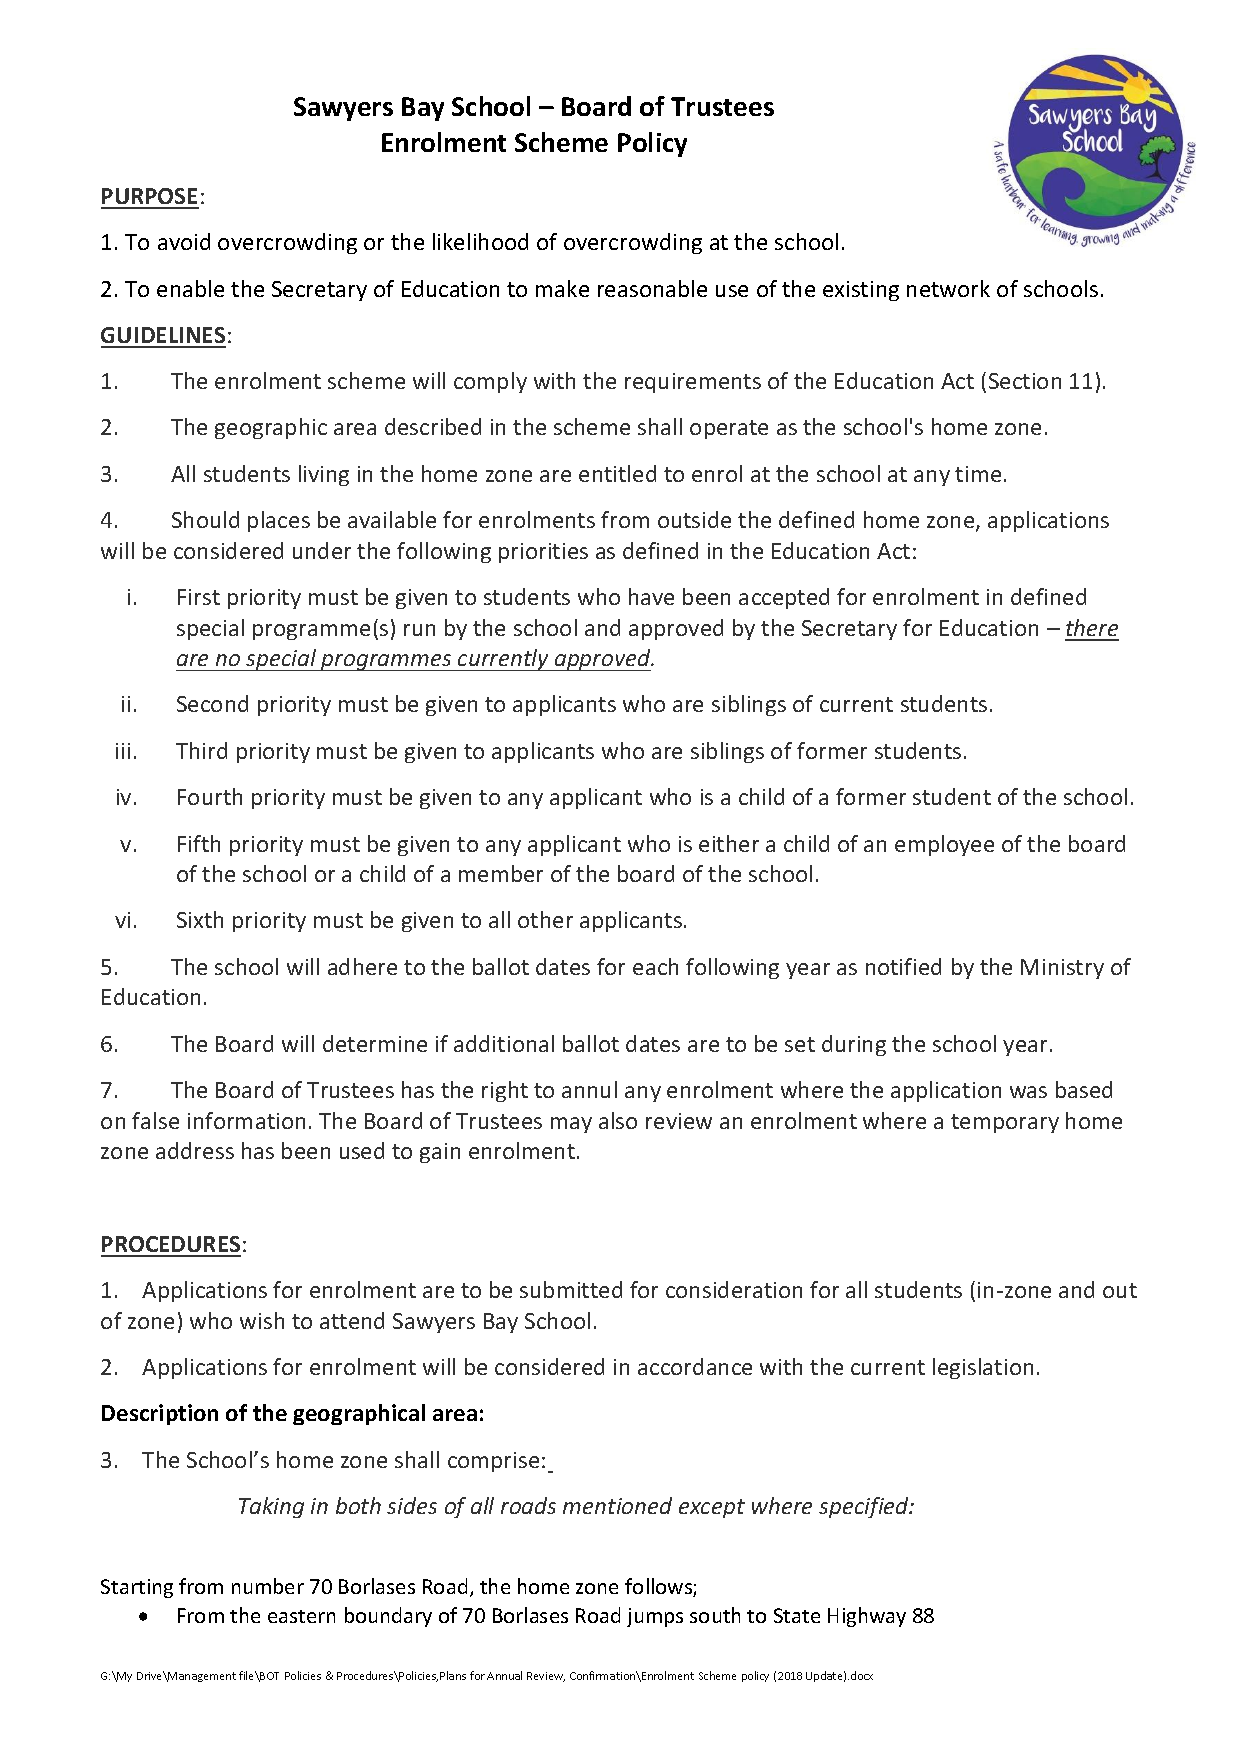 Image resolution: width=1245 pixels, height=1760 pixels. I want to click on notified, so click(903, 966).
